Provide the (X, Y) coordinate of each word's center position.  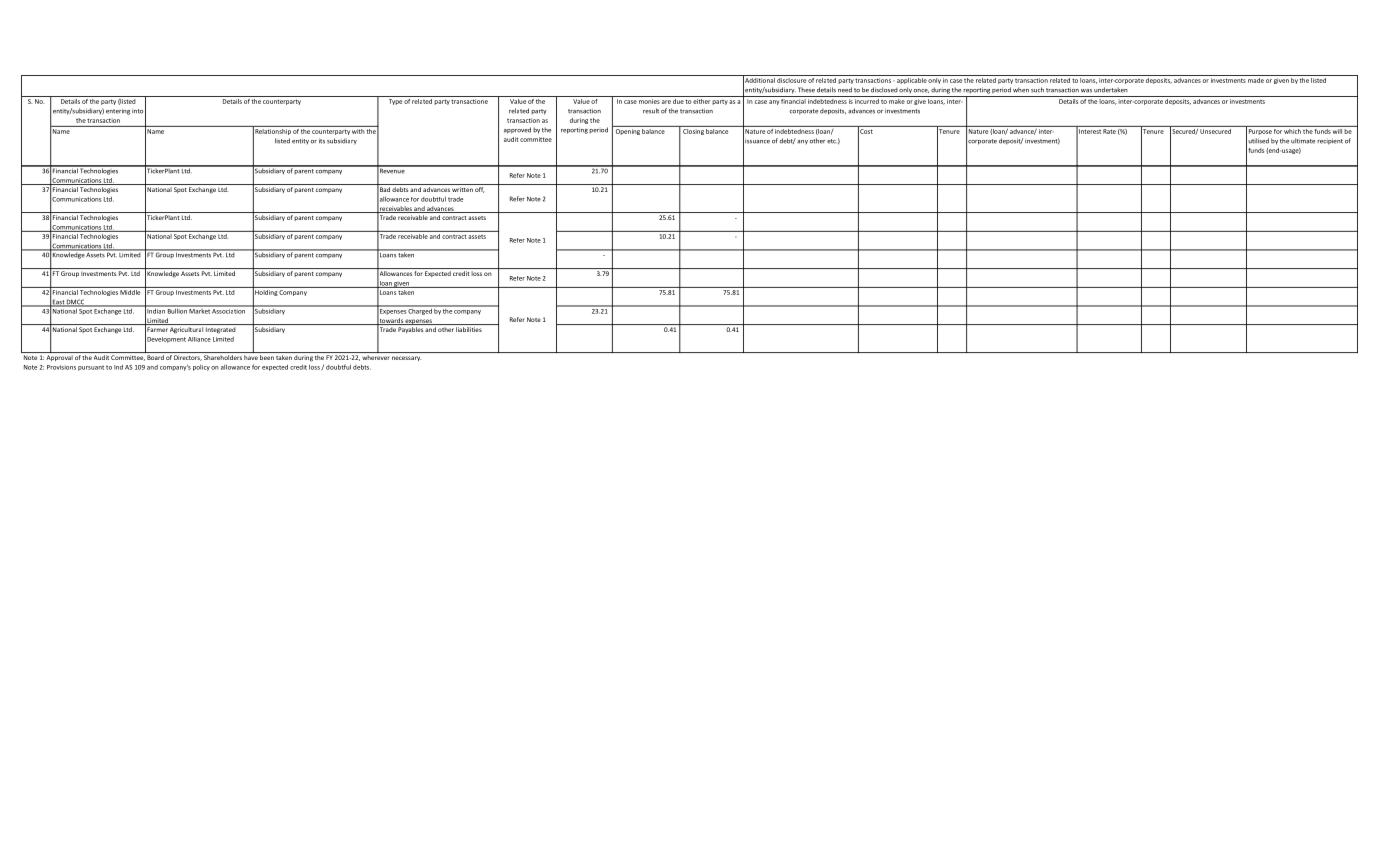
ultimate (1303, 141)
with (358, 130)
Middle (131, 291)
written (462, 189)
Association (229, 310)
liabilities (469, 329)
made (1256, 80)
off (480, 190)
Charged (420, 310)
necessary (406, 358)
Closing (693, 130)
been (267, 357)
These (806, 90)
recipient (1330, 141)
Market (200, 310)
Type (395, 102)
